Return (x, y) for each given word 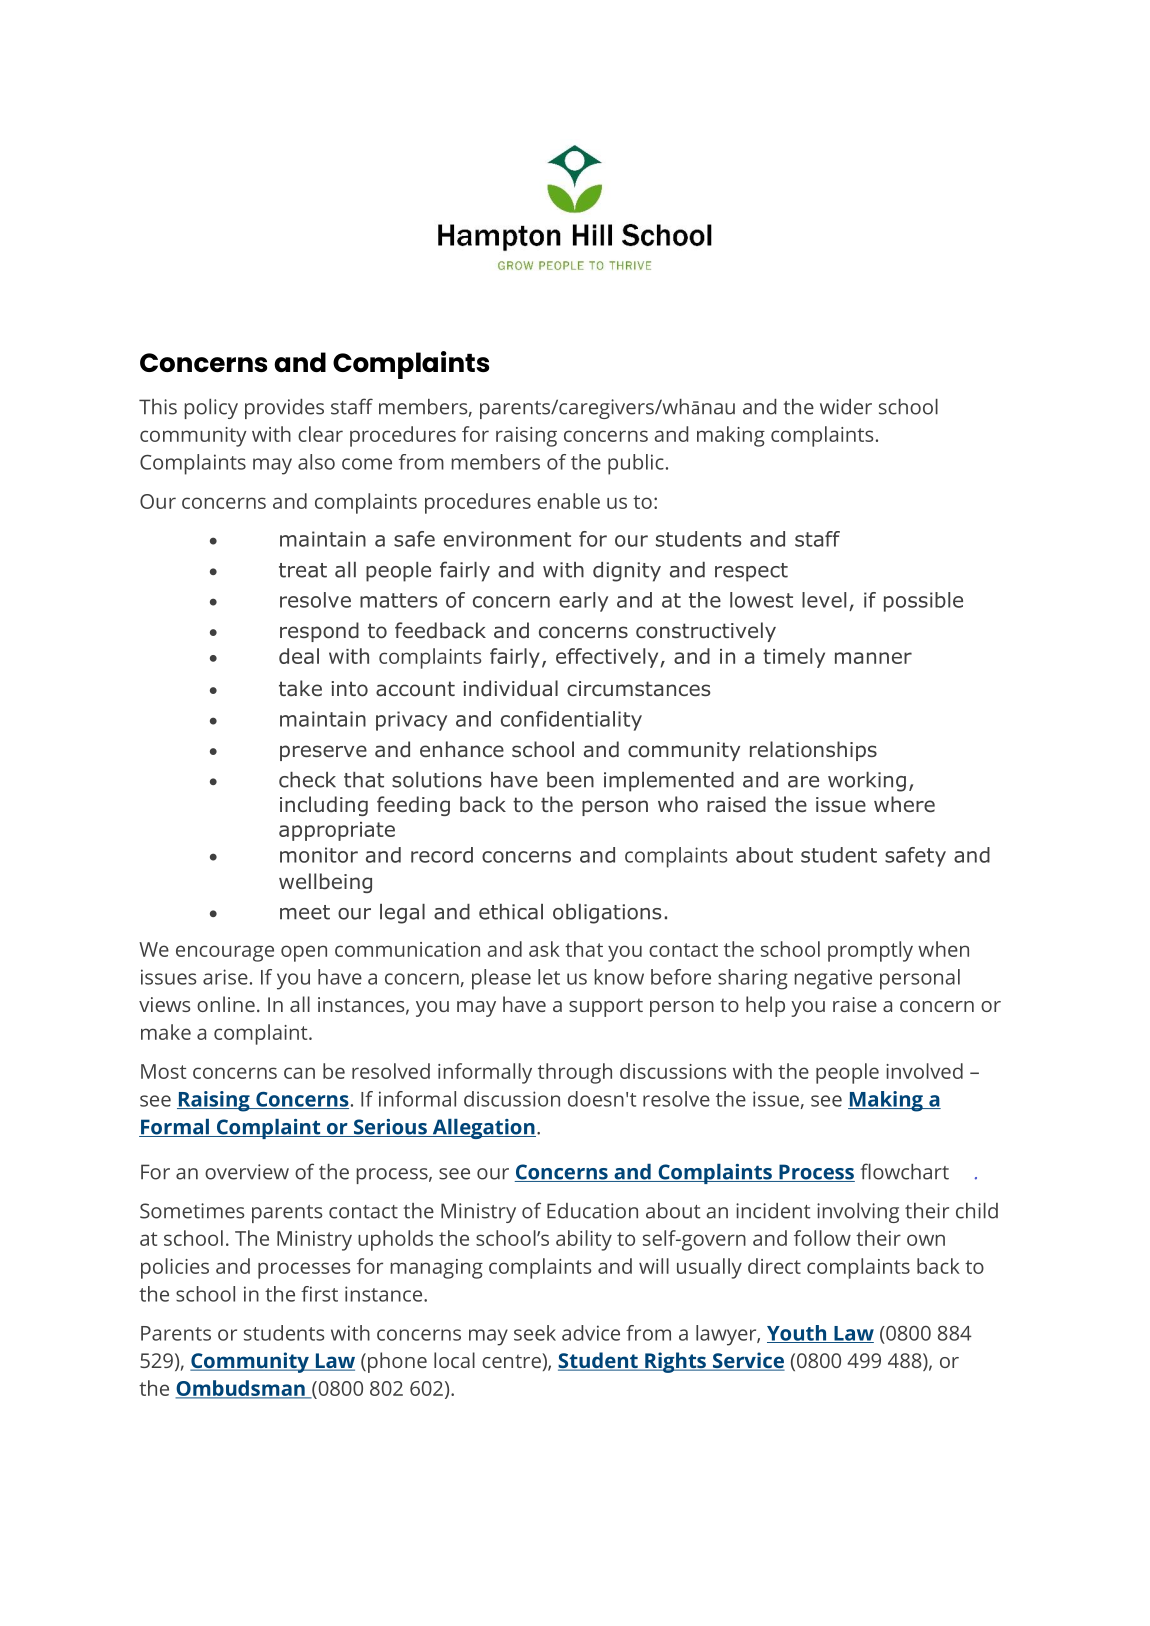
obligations (607, 914)
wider (846, 407)
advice (591, 1333)
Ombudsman (241, 1389)
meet (305, 912)
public (636, 464)
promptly (870, 951)
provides (284, 409)
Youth (798, 1334)
